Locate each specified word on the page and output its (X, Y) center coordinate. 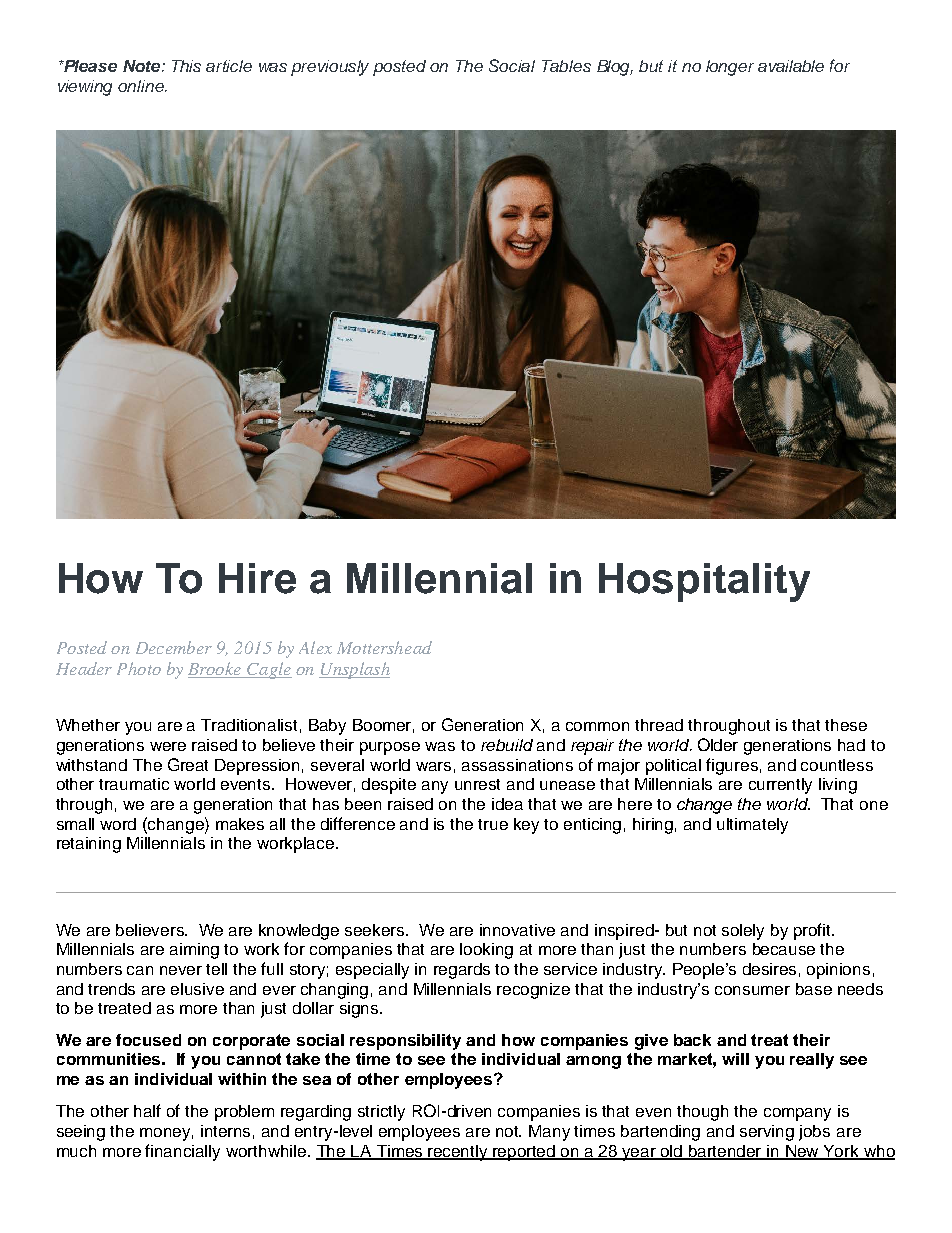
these (846, 725)
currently (780, 786)
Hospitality (704, 582)
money (166, 1134)
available (791, 66)
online (142, 86)
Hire (257, 578)
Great (188, 764)
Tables (566, 66)
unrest (477, 784)
